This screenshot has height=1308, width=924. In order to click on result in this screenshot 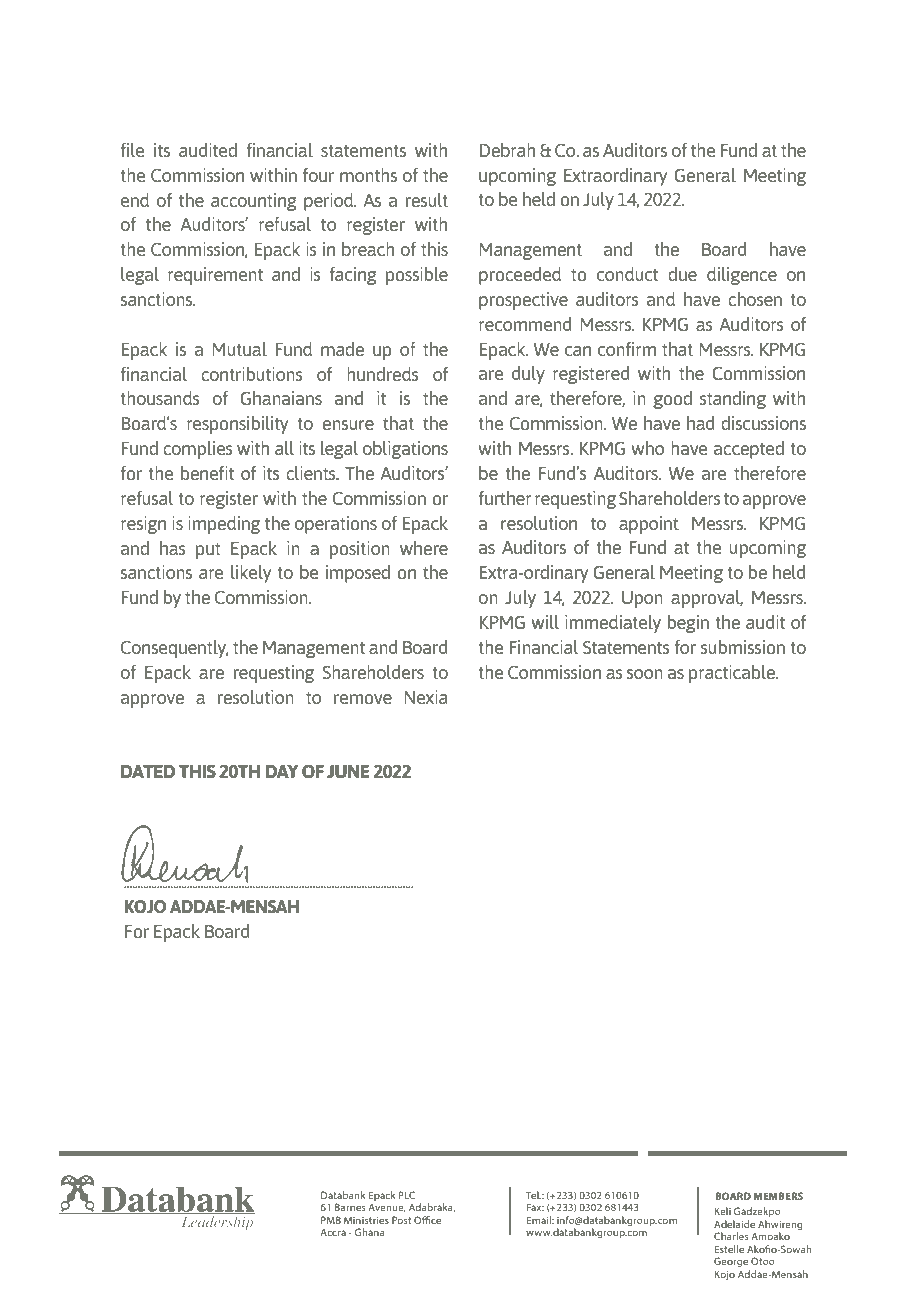, I will do `click(427, 200)`.
